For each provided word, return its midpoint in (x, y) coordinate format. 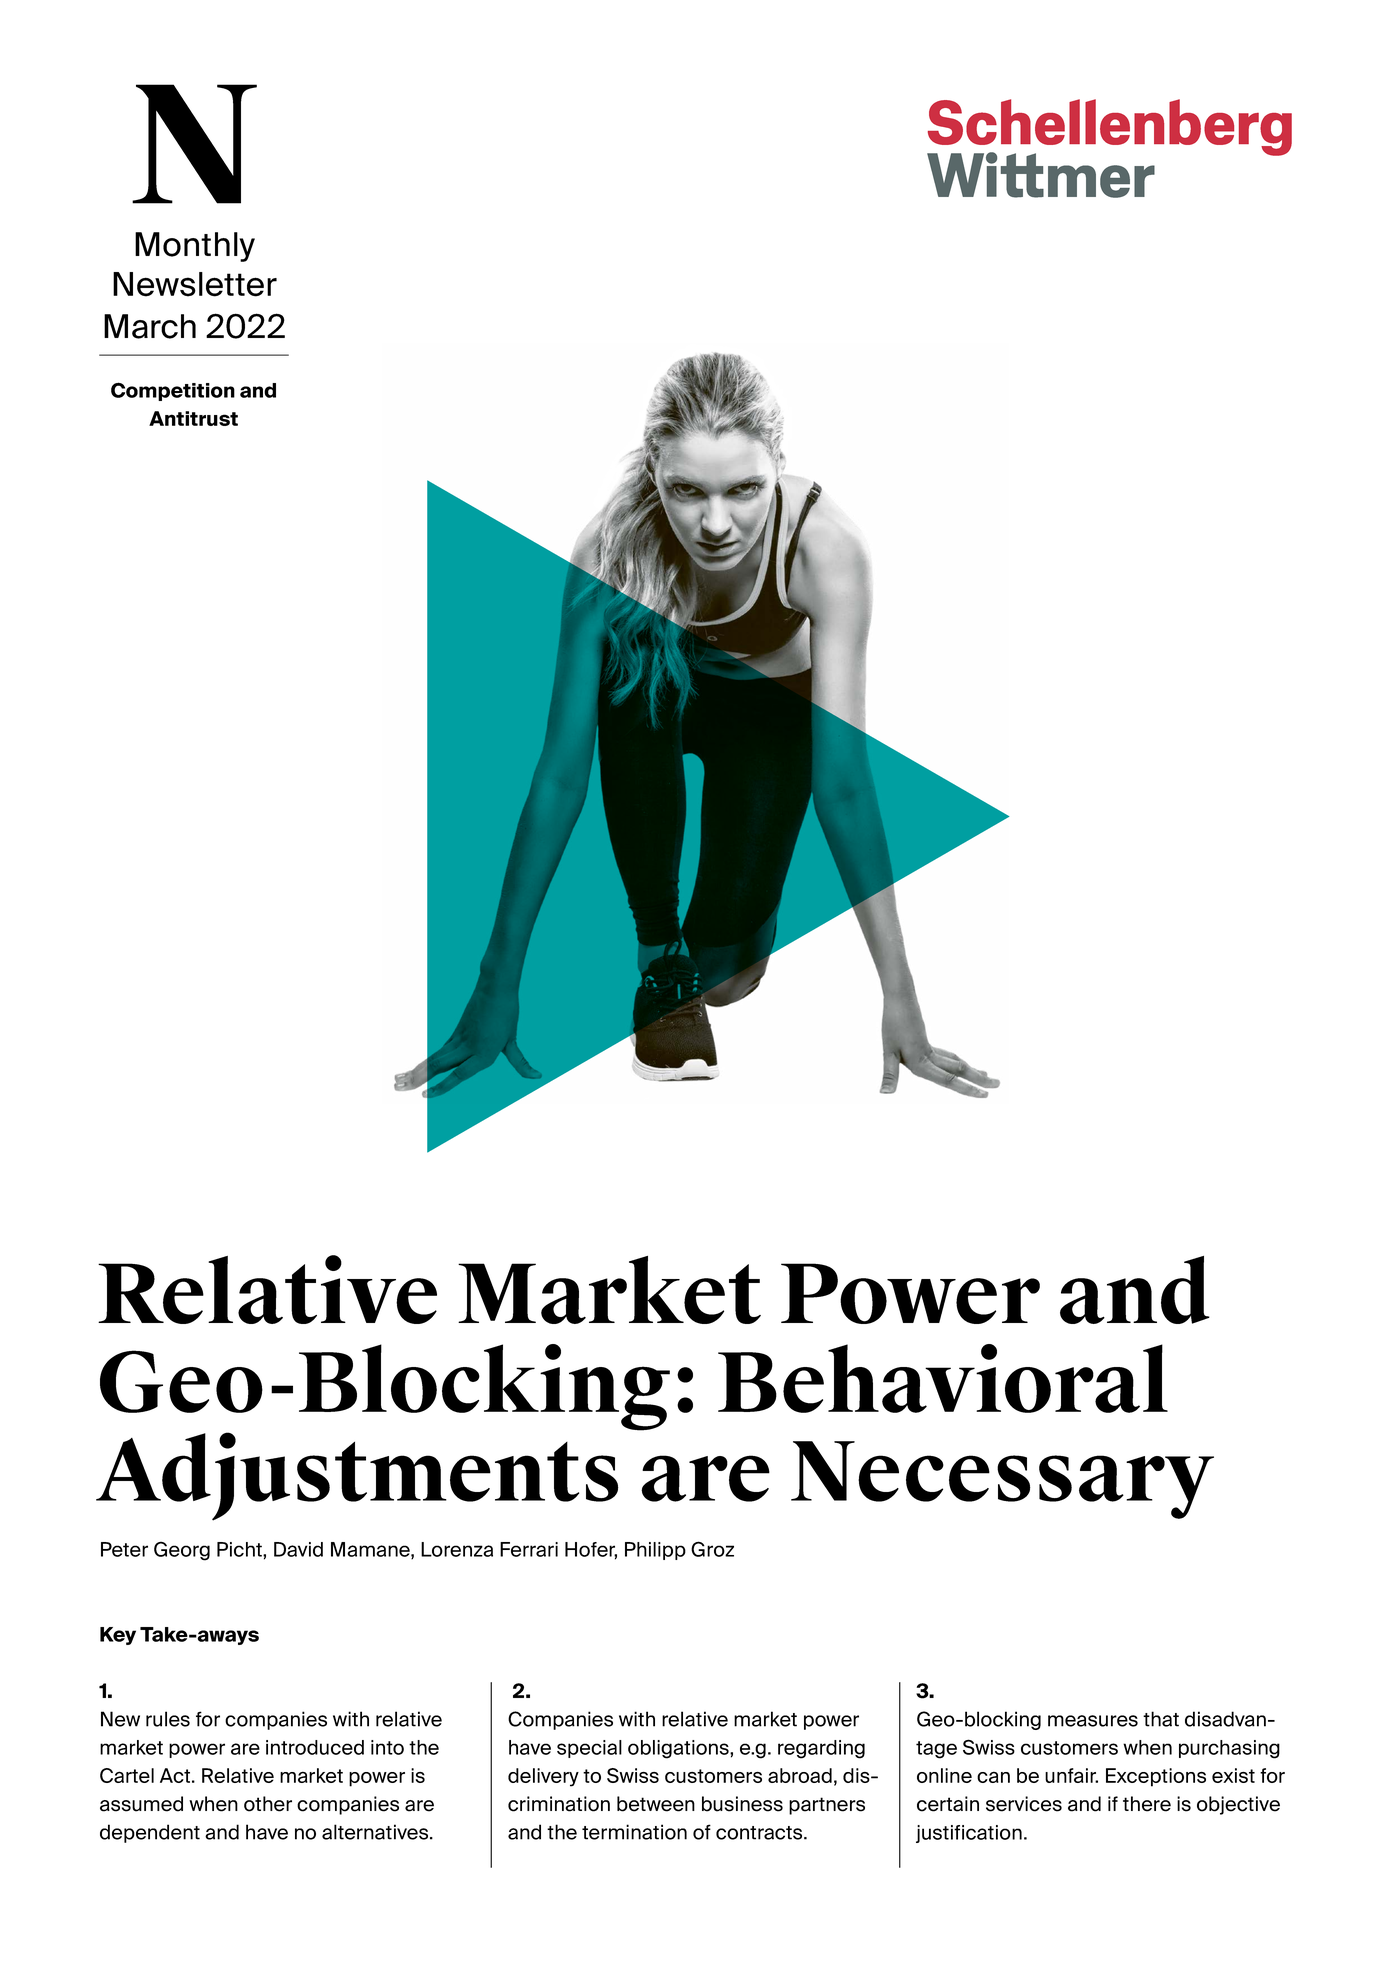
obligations (679, 1749)
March (150, 326)
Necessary (1002, 1480)
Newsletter (195, 284)
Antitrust (193, 418)
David (298, 1549)
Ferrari (529, 1549)
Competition (173, 391)
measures (1093, 1721)
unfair (1071, 1775)
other (268, 1804)
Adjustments (357, 1476)
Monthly (195, 247)
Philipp (655, 1551)
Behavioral (943, 1378)
